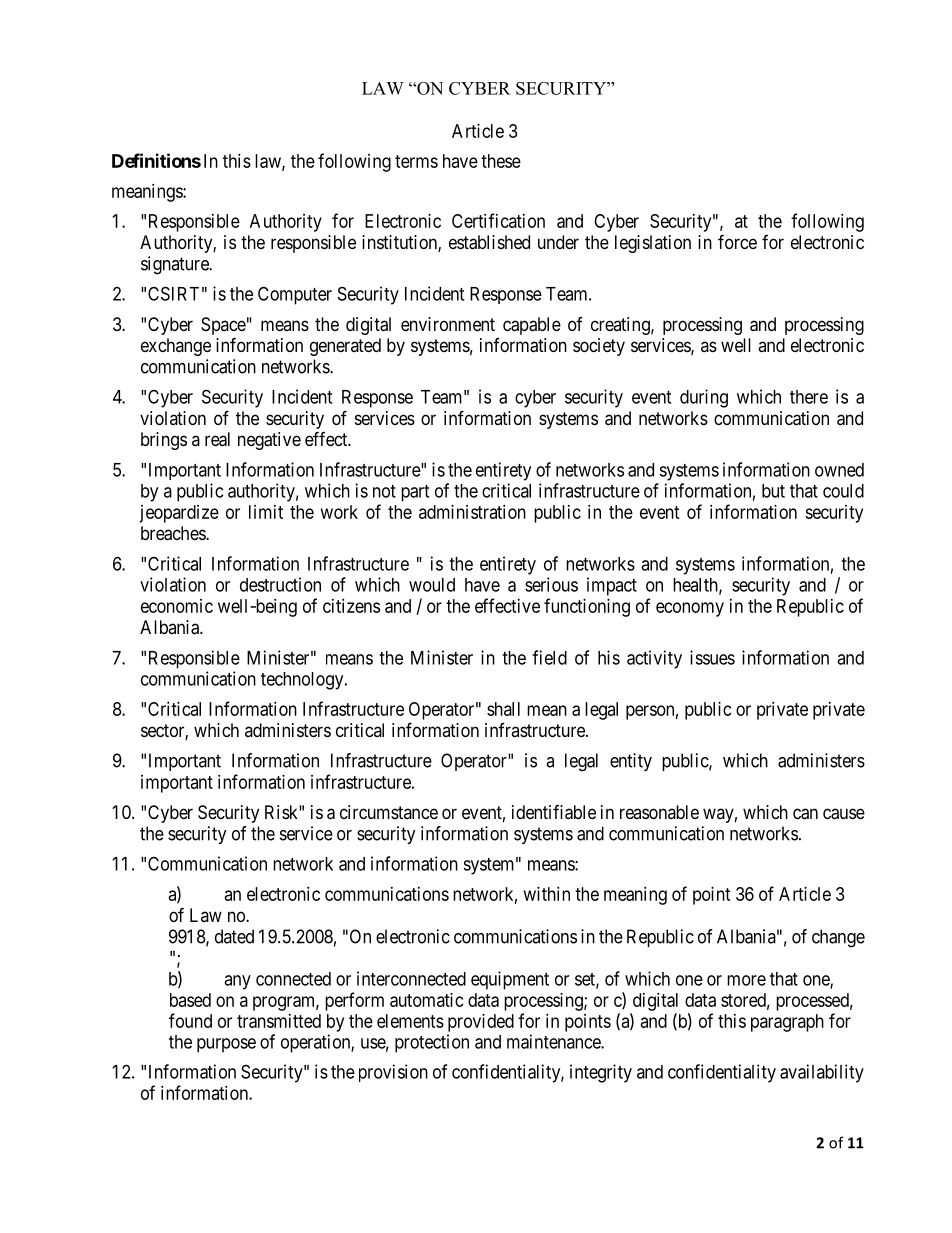  What do you see at coordinates (551, 584) in the screenshot?
I see `serious` at bounding box center [551, 584].
